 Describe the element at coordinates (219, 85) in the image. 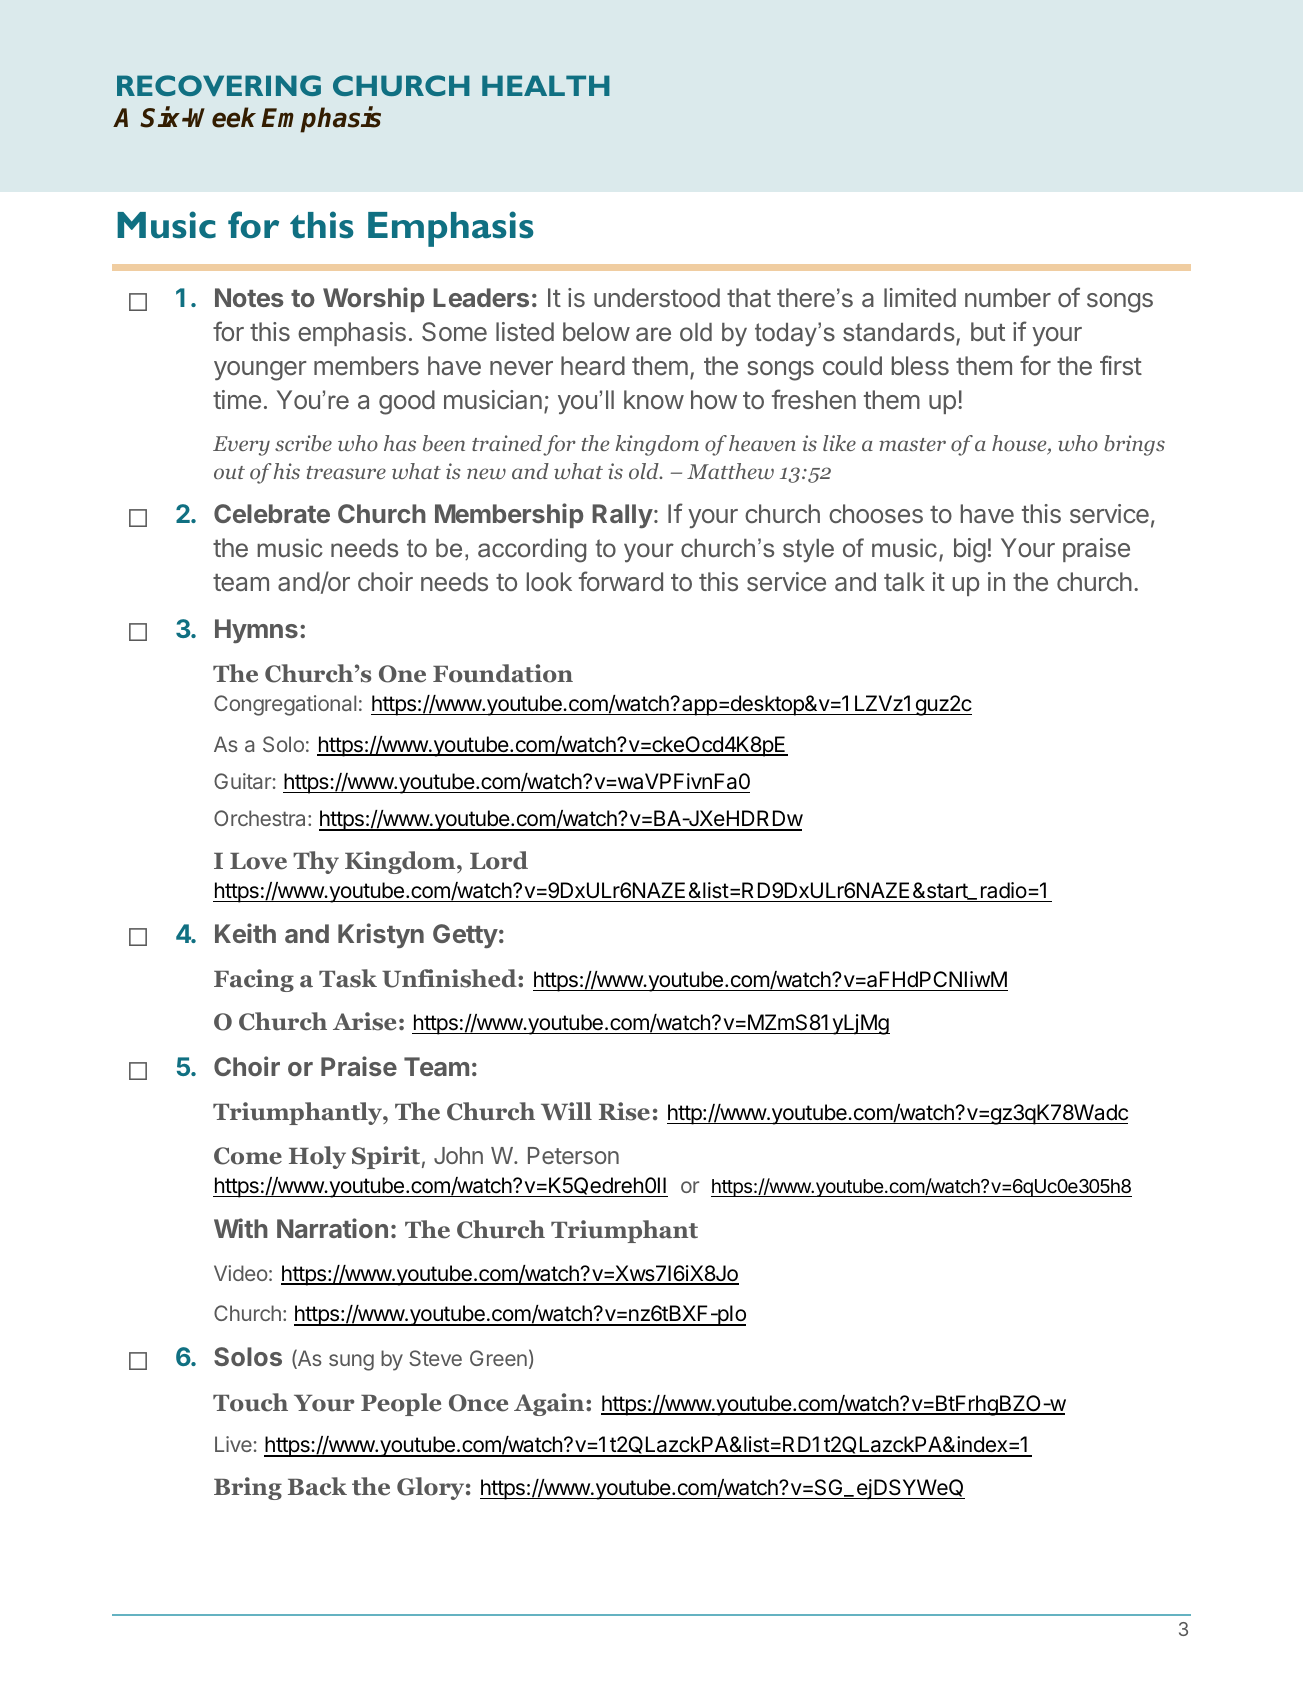

I see `RECOVERING` at that location.
